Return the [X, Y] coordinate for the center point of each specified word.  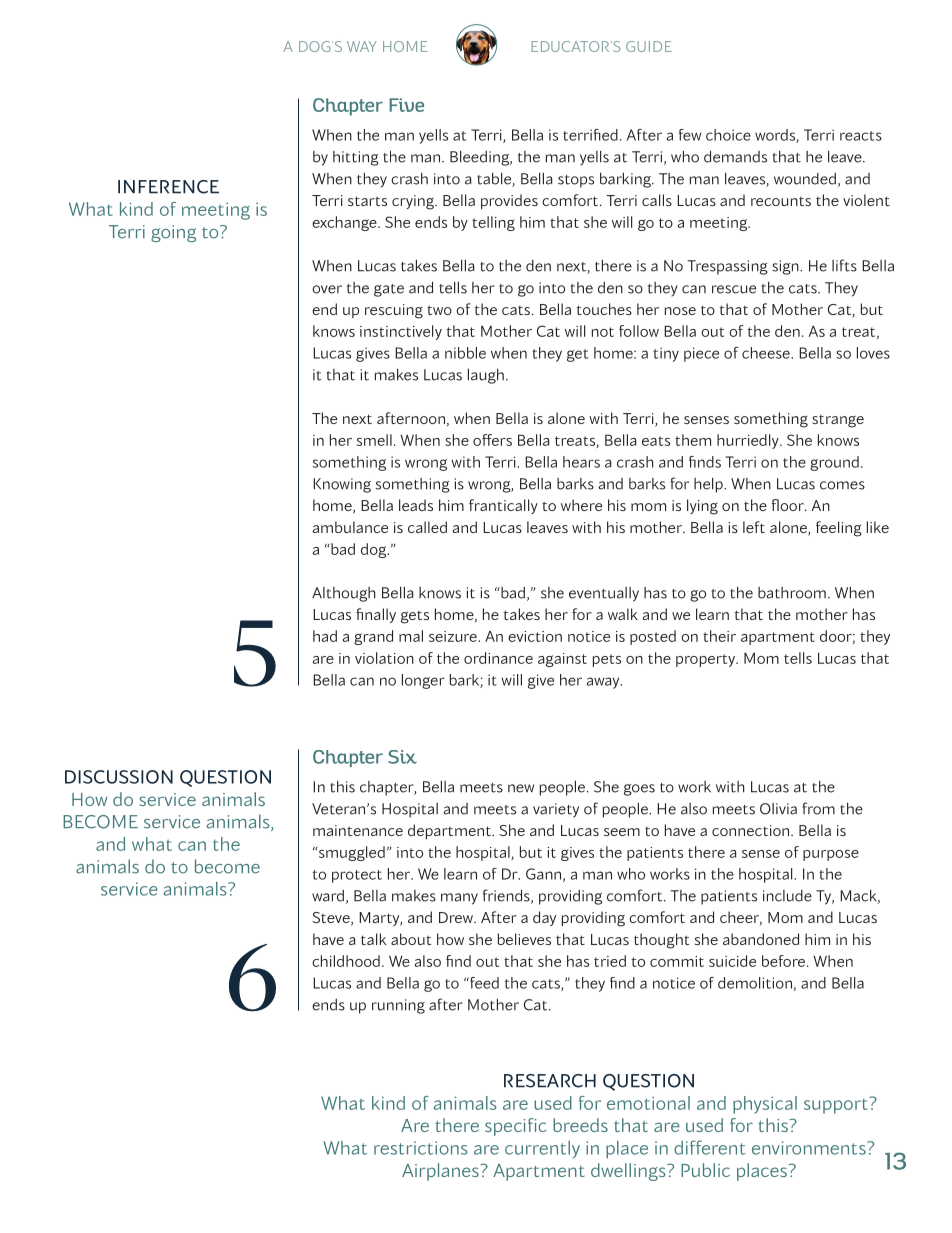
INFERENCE [168, 187]
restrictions [421, 1148]
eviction [535, 636]
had [325, 636]
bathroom [792, 593]
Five [406, 105]
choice [728, 135]
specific [516, 1127]
